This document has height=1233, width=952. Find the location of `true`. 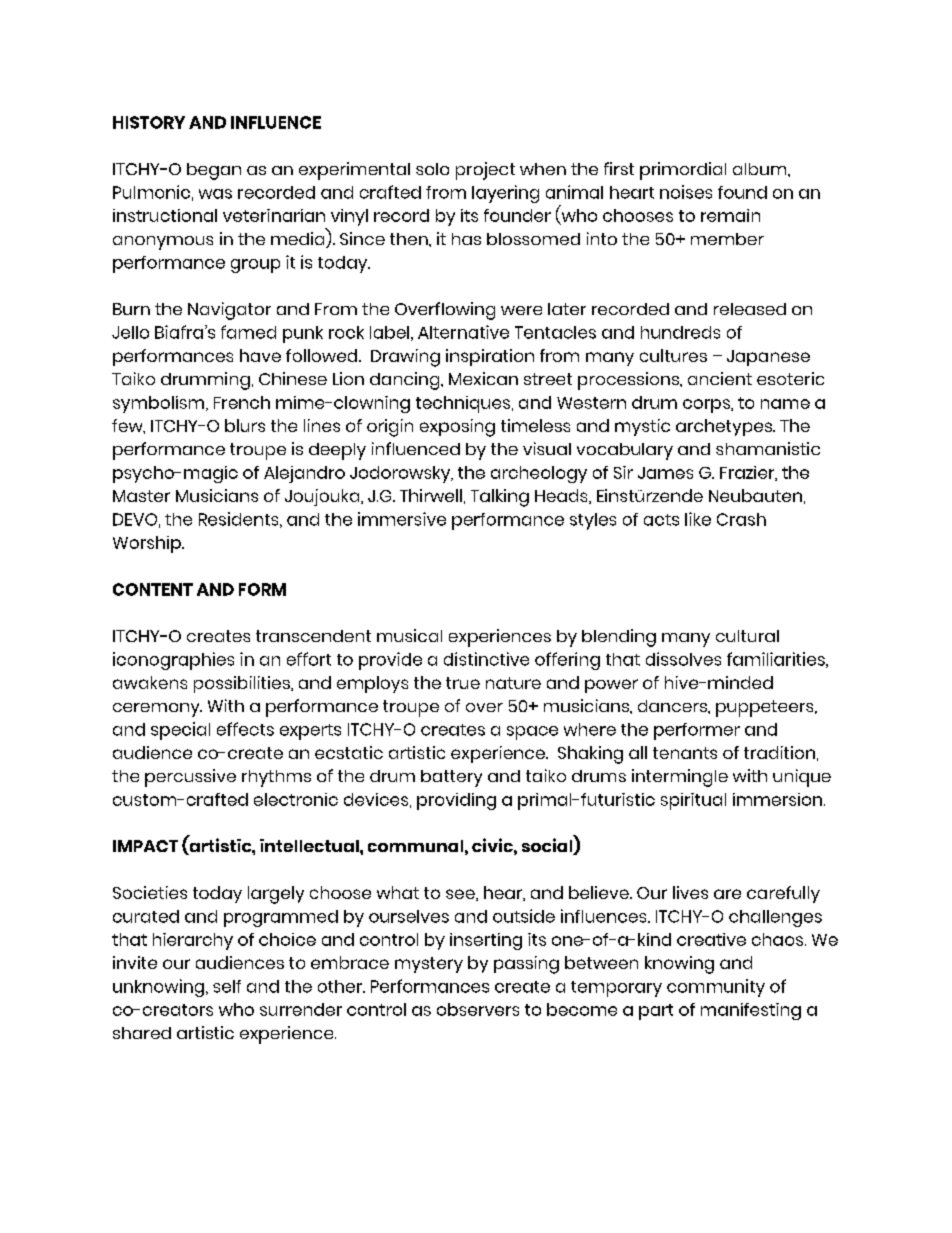

true is located at coordinates (463, 683).
